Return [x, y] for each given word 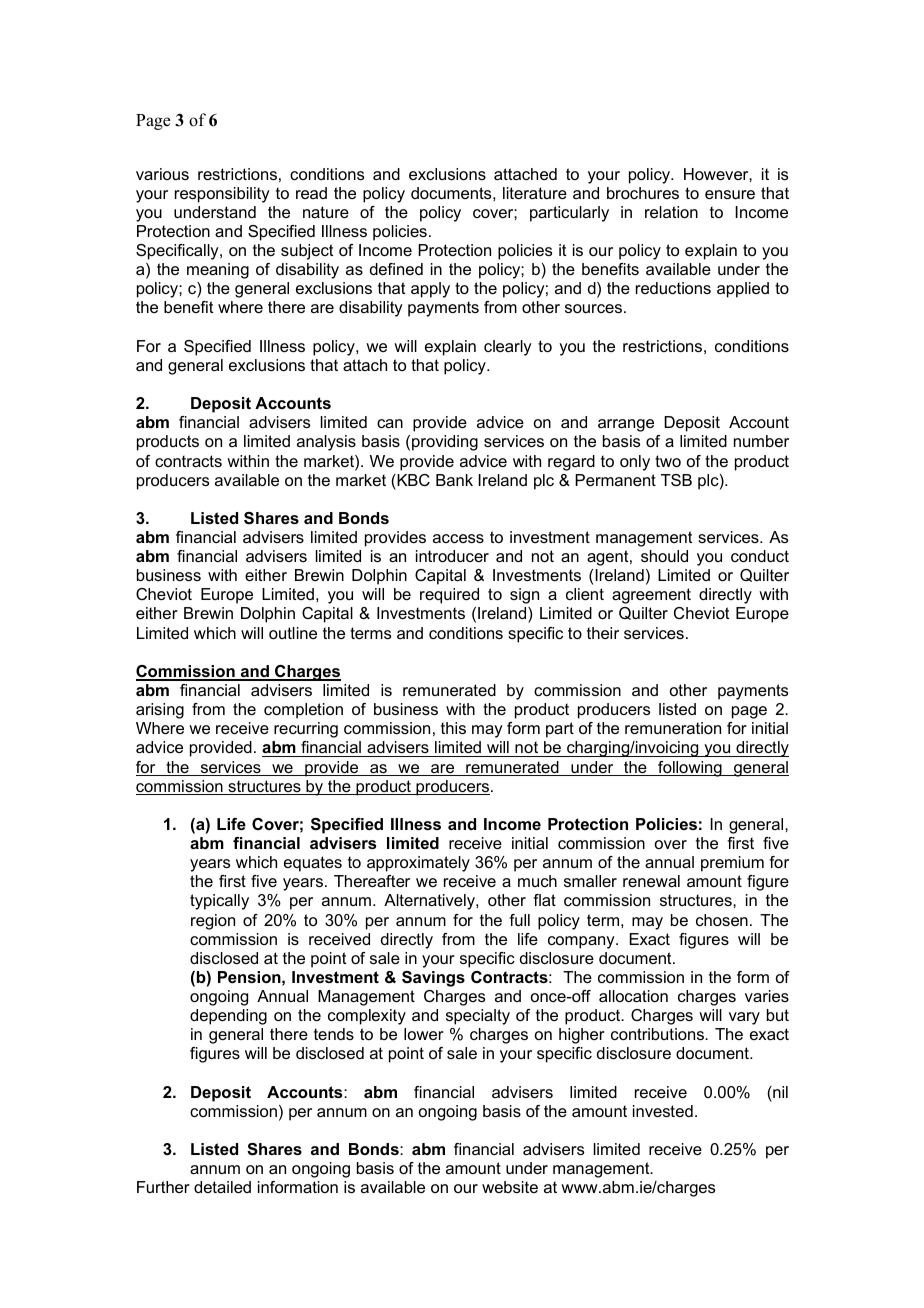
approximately [418, 864]
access [458, 538]
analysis [326, 443]
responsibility [222, 195]
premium [732, 864]
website [510, 1187]
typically [219, 902]
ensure [730, 194]
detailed [222, 1187]
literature [535, 193]
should [664, 556]
